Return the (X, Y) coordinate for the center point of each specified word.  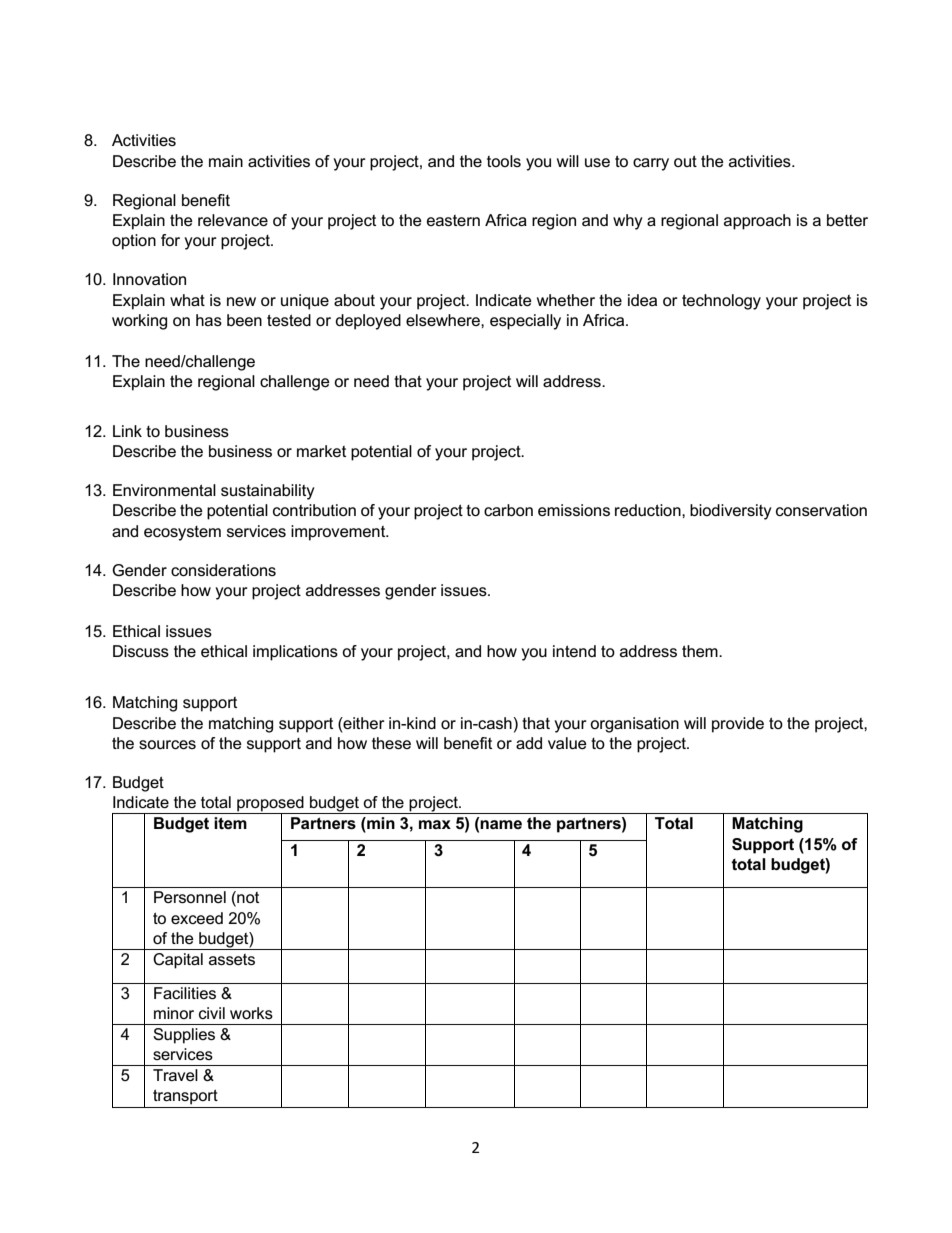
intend (574, 651)
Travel (175, 1075)
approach (757, 222)
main (226, 161)
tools (504, 161)
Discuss (141, 651)
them (701, 651)
